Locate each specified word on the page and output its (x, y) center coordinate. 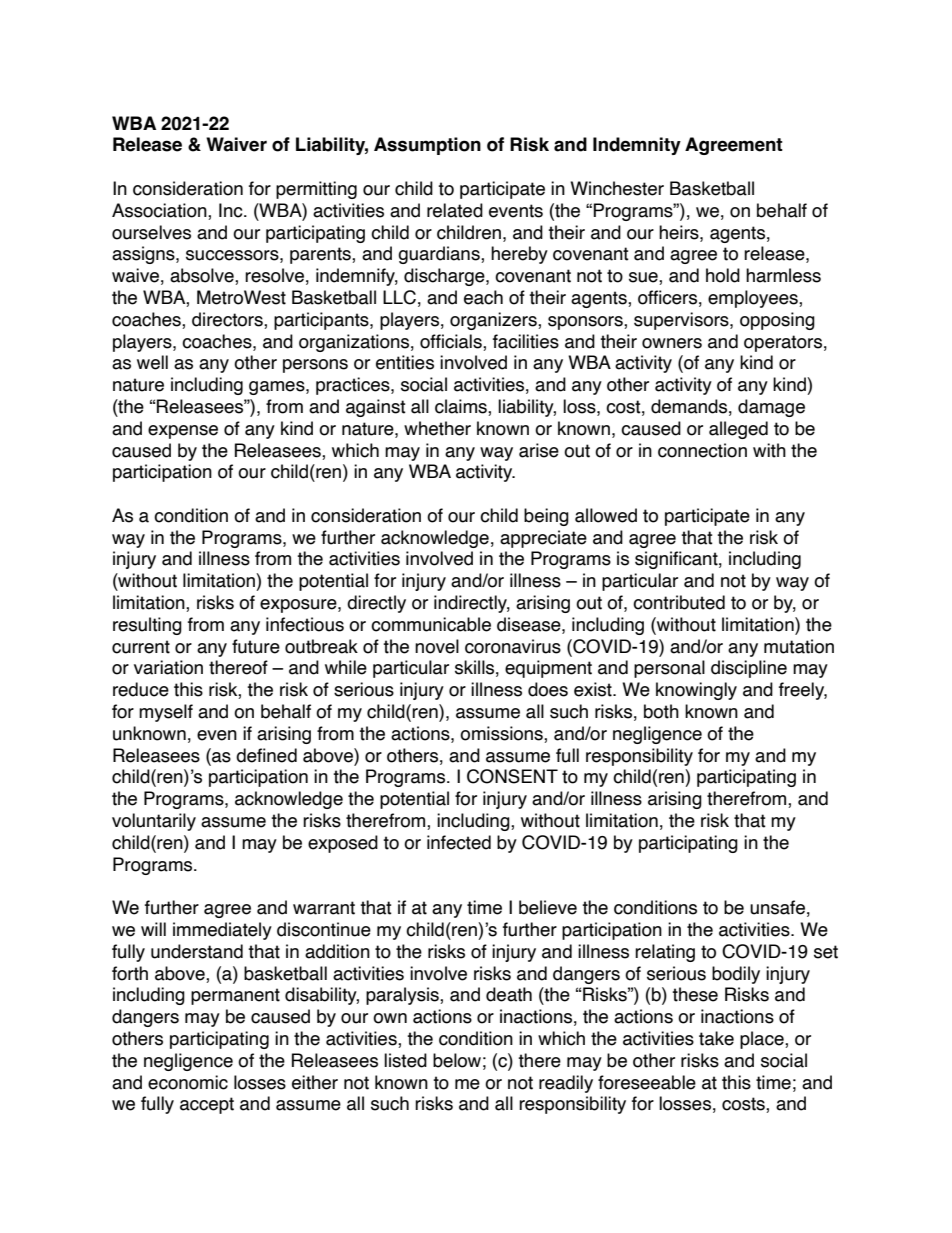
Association (160, 211)
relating (665, 953)
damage (771, 408)
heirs (680, 232)
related (455, 210)
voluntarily (154, 822)
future (256, 646)
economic (188, 1082)
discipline (749, 669)
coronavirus (513, 646)
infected (459, 842)
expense (183, 432)
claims (462, 407)
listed (405, 1060)
